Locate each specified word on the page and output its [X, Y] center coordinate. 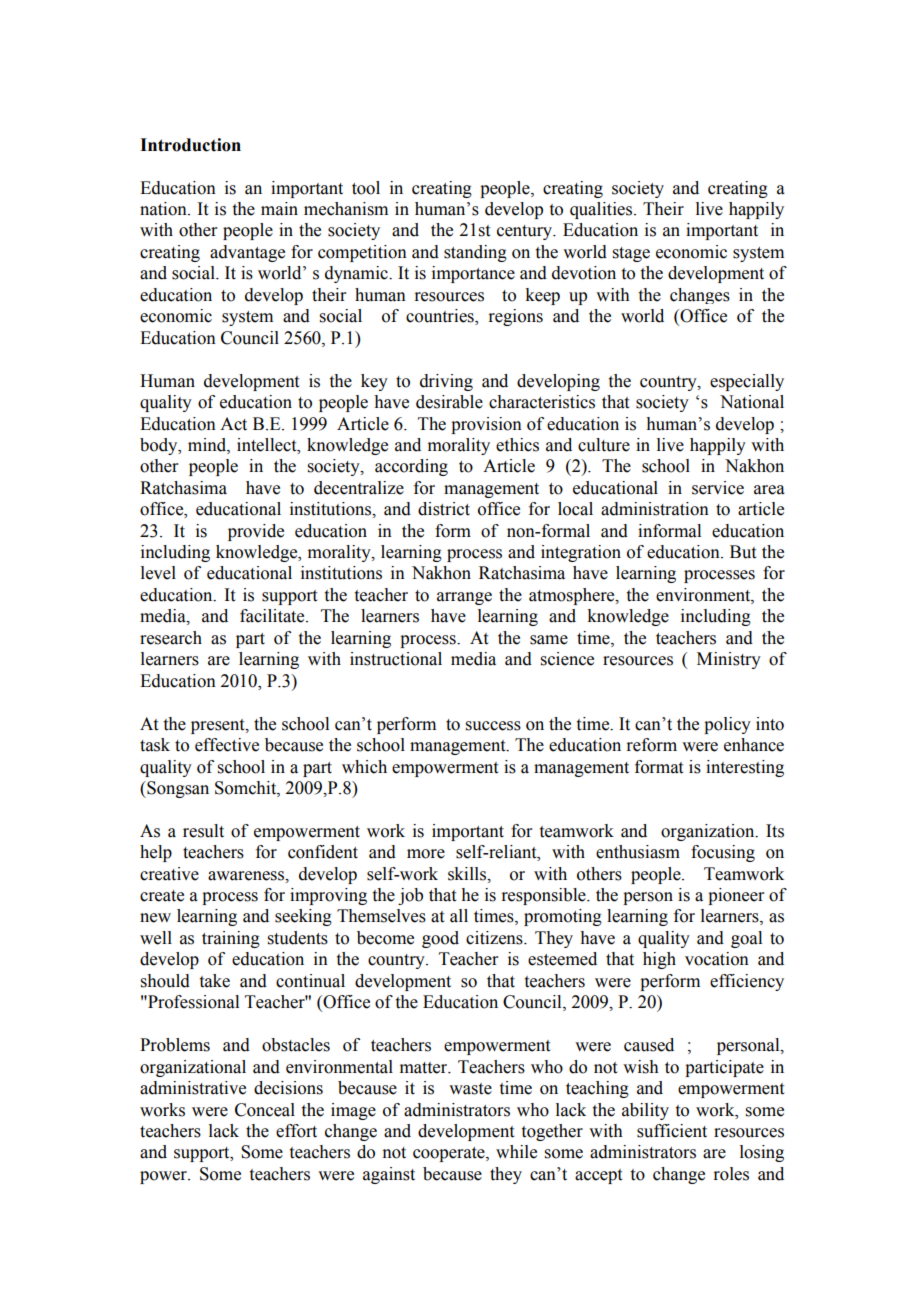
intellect [268, 445]
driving [446, 382]
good [440, 939]
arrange [464, 598]
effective [227, 745]
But [743, 552]
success [493, 726]
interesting [745, 768]
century [526, 232]
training [231, 939]
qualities [602, 210]
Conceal [265, 1110]
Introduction [190, 145]
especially [747, 382]
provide [256, 532]
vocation [717, 959]
